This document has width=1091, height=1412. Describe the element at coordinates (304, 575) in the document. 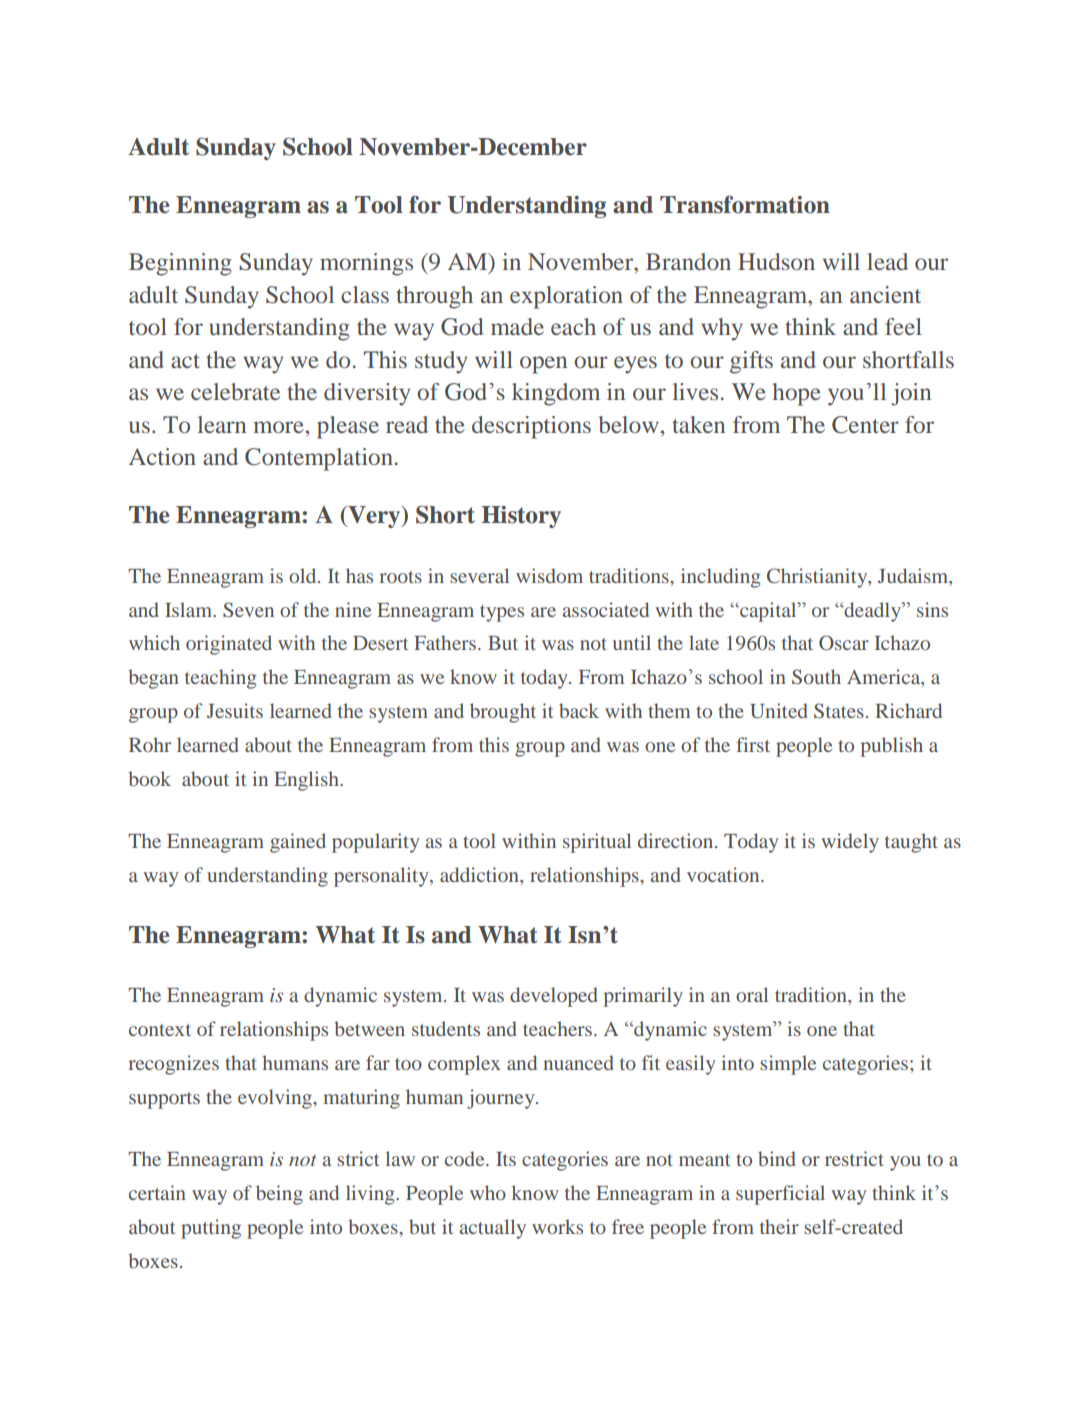

I see `old` at that location.
